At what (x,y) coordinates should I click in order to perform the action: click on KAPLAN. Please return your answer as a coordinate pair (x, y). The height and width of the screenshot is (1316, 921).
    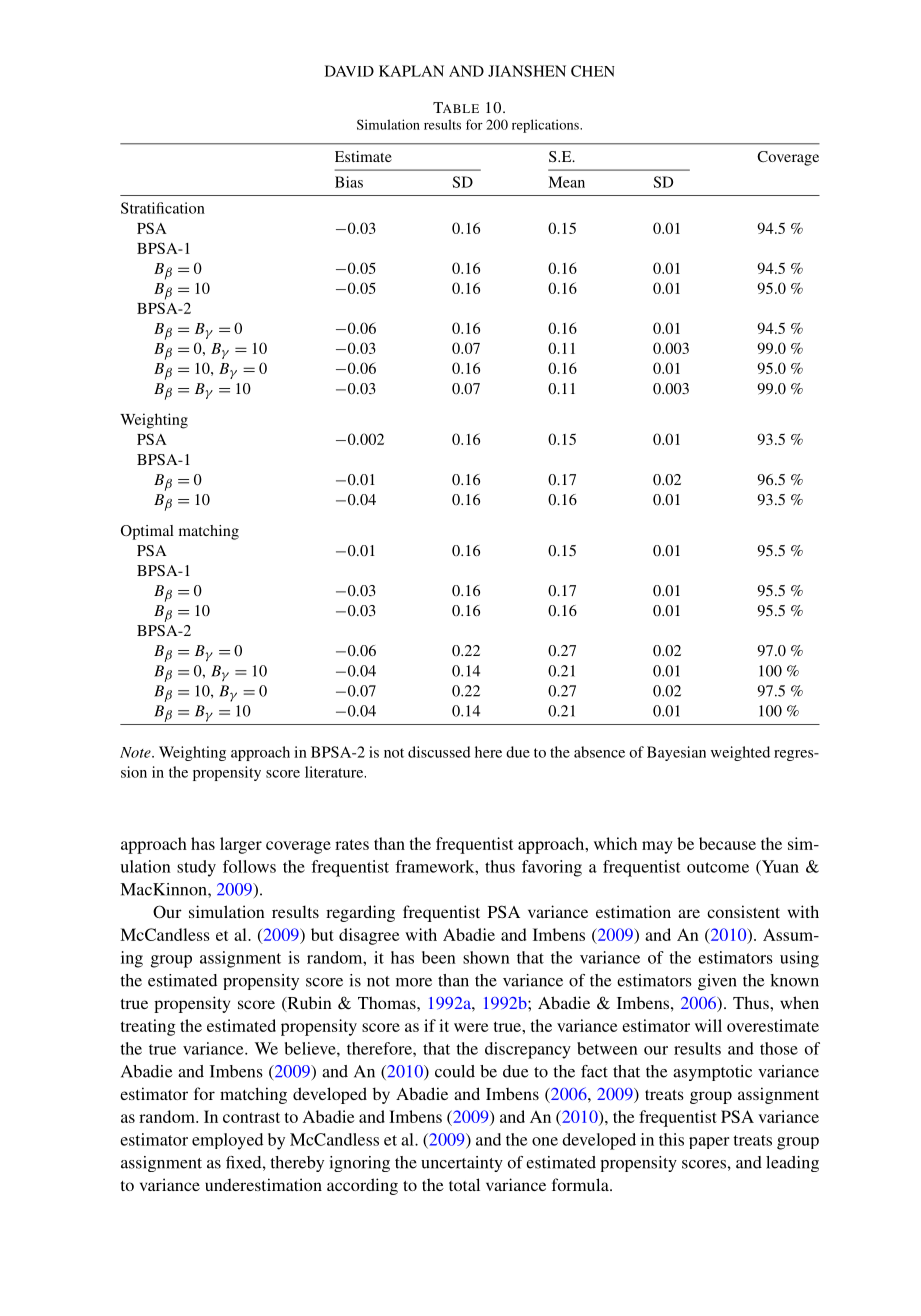
    Looking at the image, I should click on (411, 71).
